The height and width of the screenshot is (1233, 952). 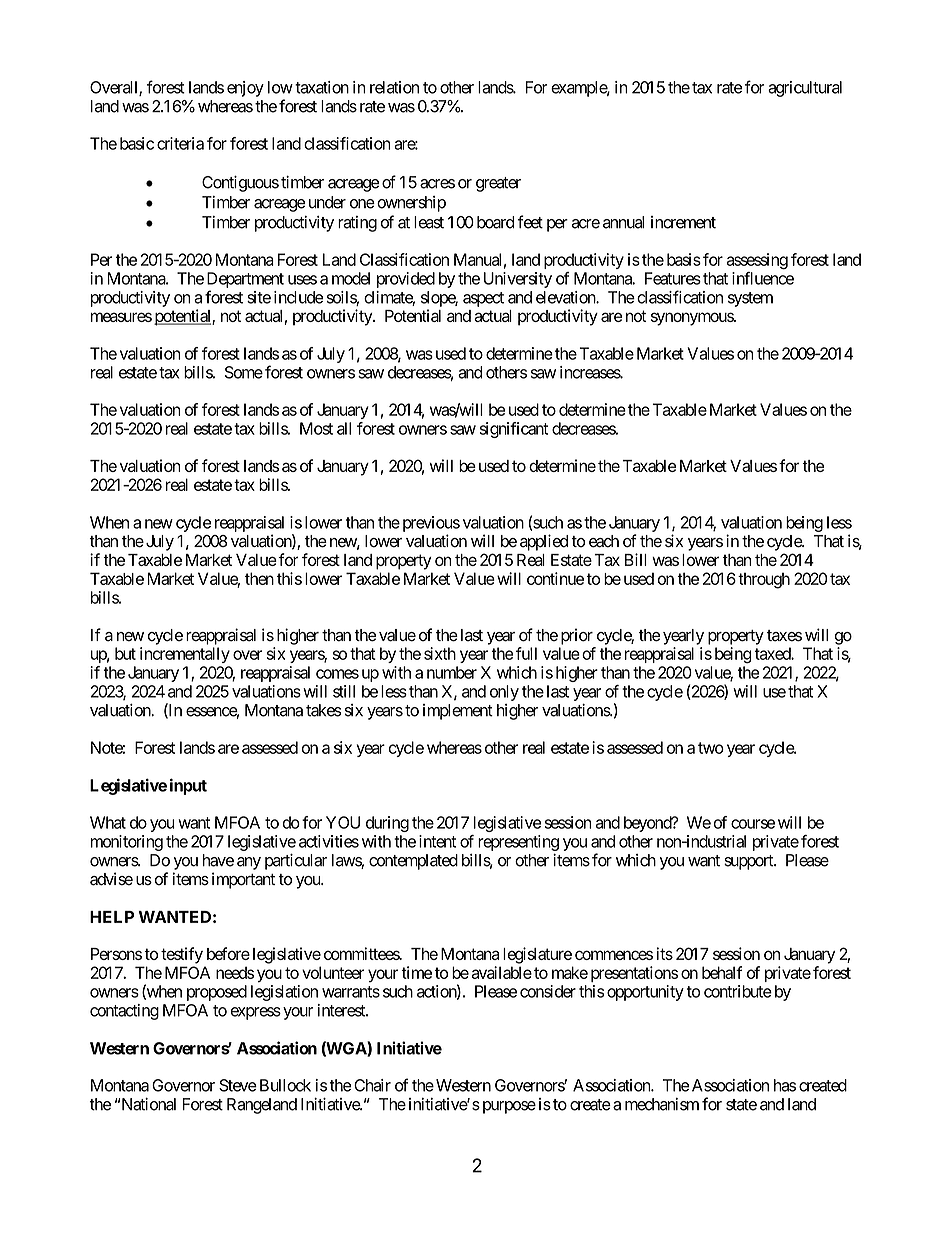 I want to click on agricultural, so click(x=805, y=89).
